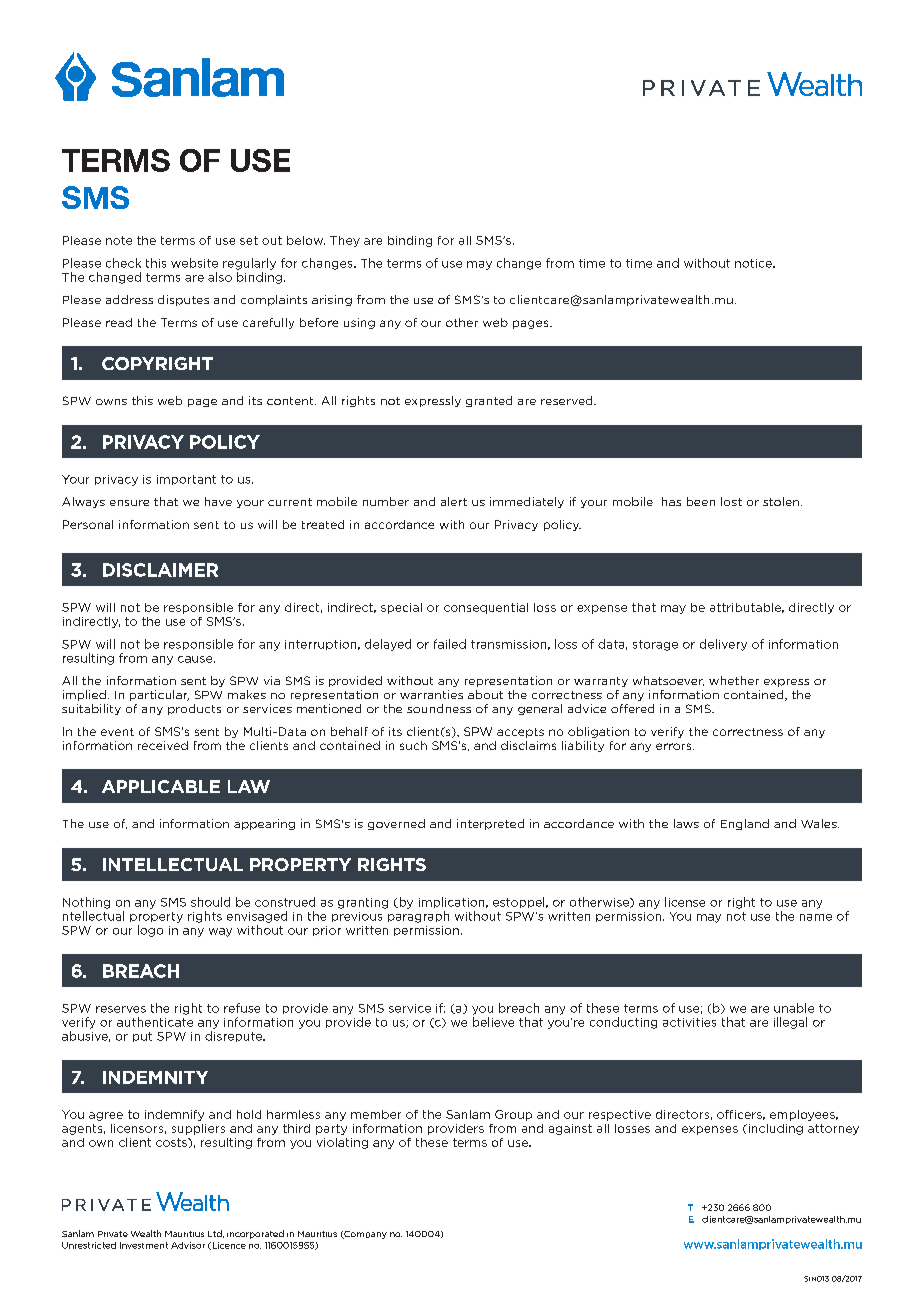  I want to click on Advisor, so click(188, 1245).
